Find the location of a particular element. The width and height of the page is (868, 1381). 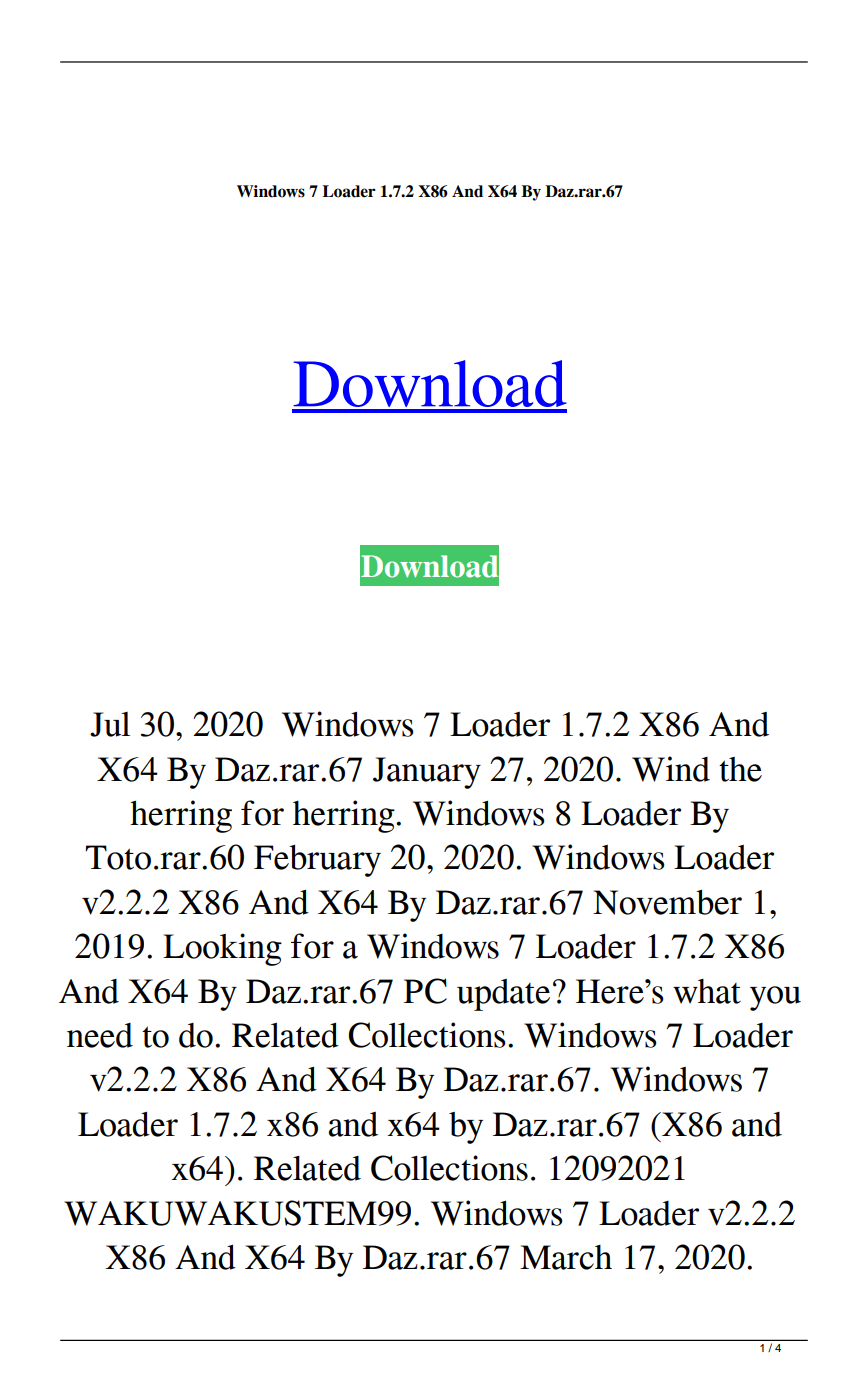

the is located at coordinates (740, 769).
